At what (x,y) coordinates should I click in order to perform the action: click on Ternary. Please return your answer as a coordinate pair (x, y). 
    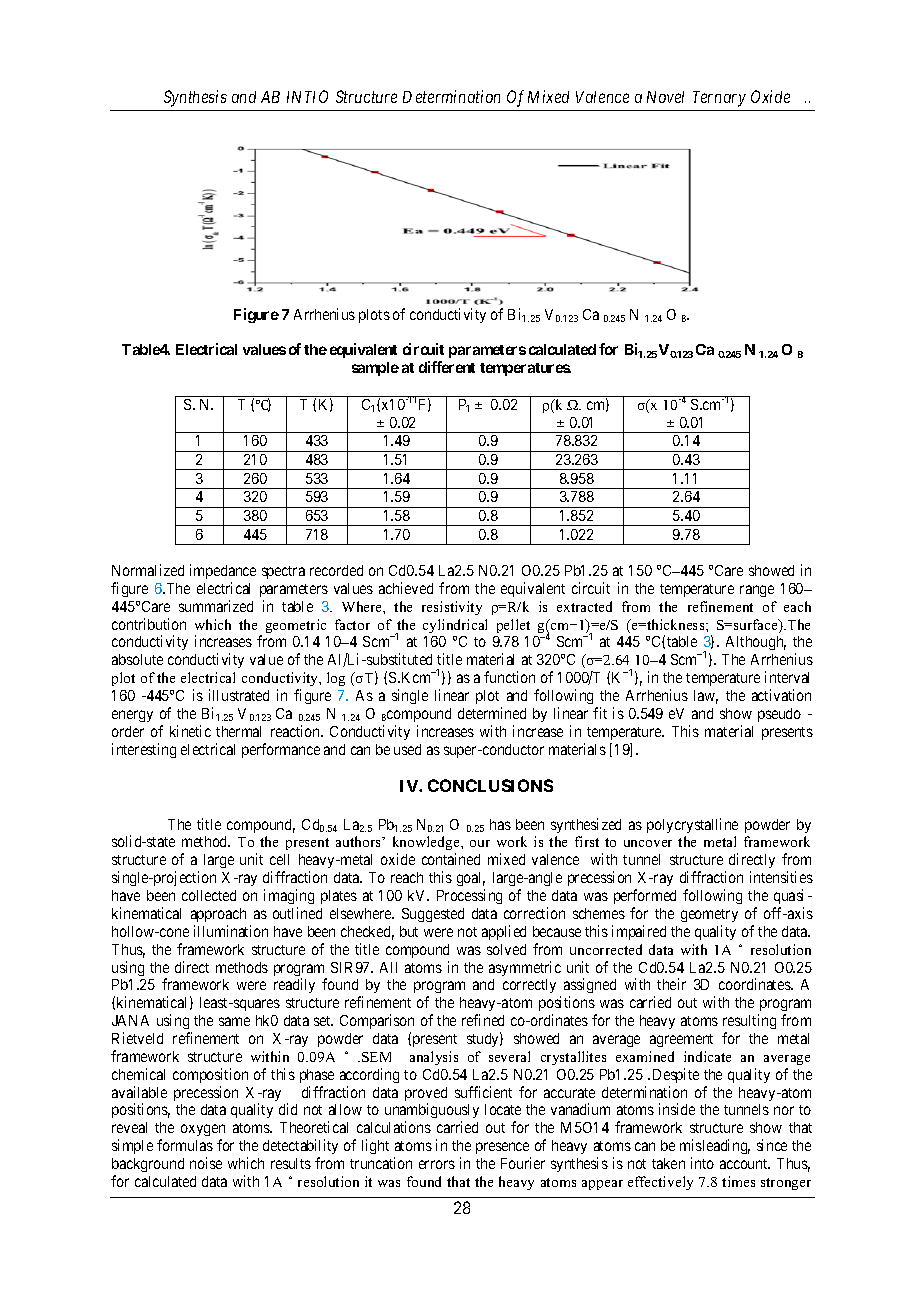
    Looking at the image, I should click on (719, 99).
